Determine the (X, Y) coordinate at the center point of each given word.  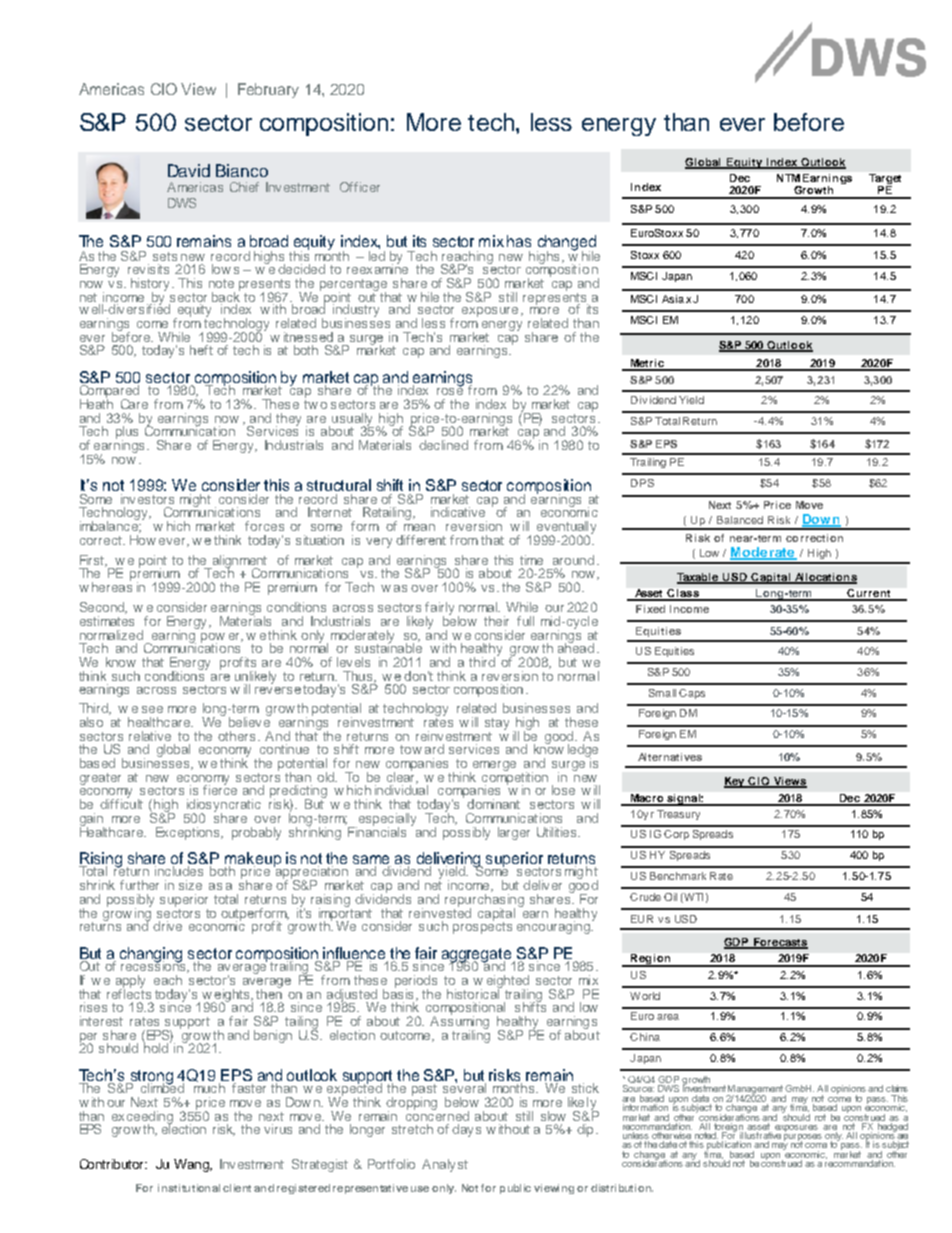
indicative (458, 512)
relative (150, 736)
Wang (192, 1165)
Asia (673, 299)
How (143, 540)
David (189, 170)
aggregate (476, 956)
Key (735, 782)
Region (651, 960)
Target (885, 180)
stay (497, 724)
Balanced (740, 520)
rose (450, 390)
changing (152, 956)
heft (201, 350)
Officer (360, 187)
